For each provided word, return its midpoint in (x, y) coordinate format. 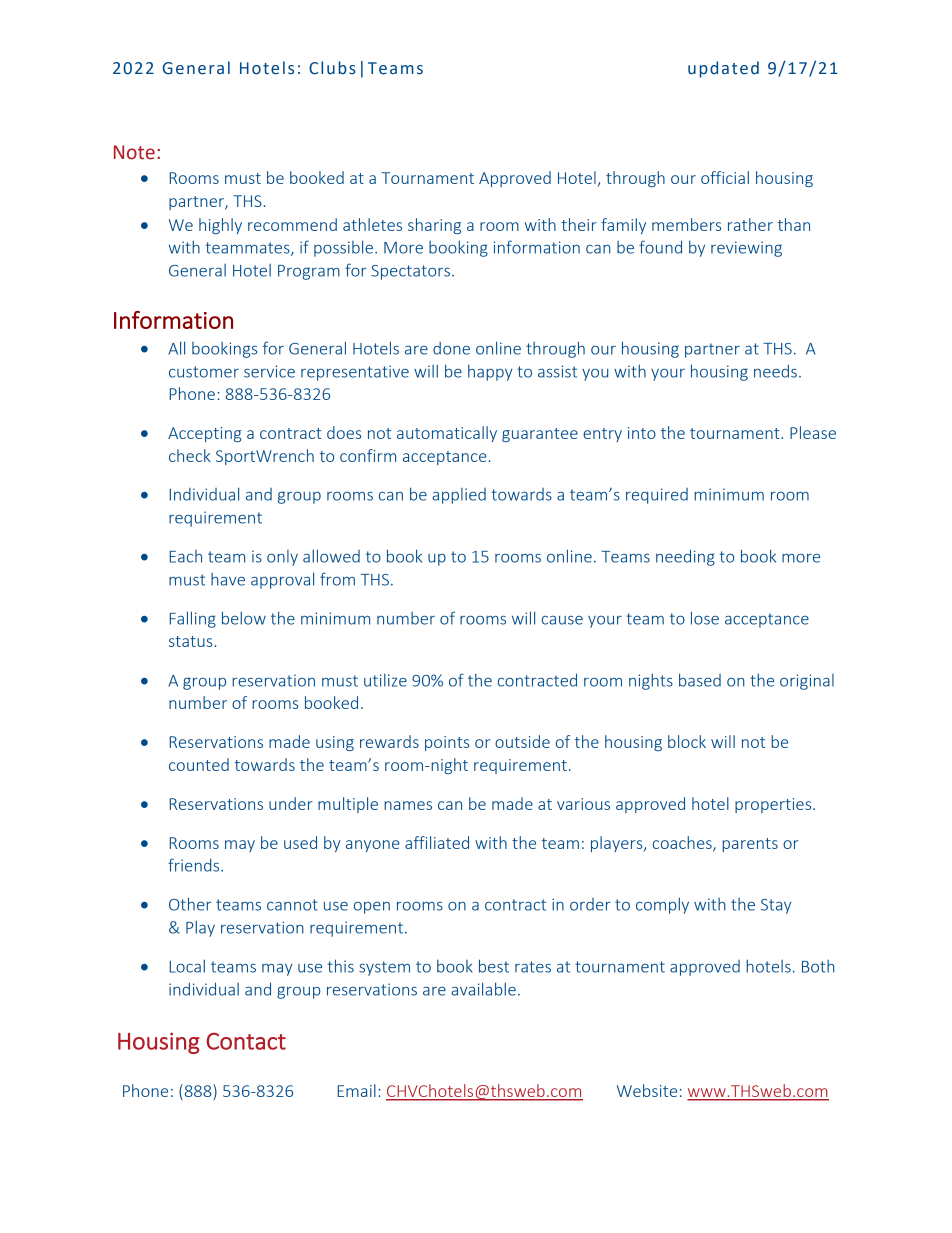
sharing (434, 226)
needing (685, 557)
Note (134, 152)
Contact (246, 1041)
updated (723, 69)
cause (562, 620)
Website (647, 1090)
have (228, 579)
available (483, 989)
